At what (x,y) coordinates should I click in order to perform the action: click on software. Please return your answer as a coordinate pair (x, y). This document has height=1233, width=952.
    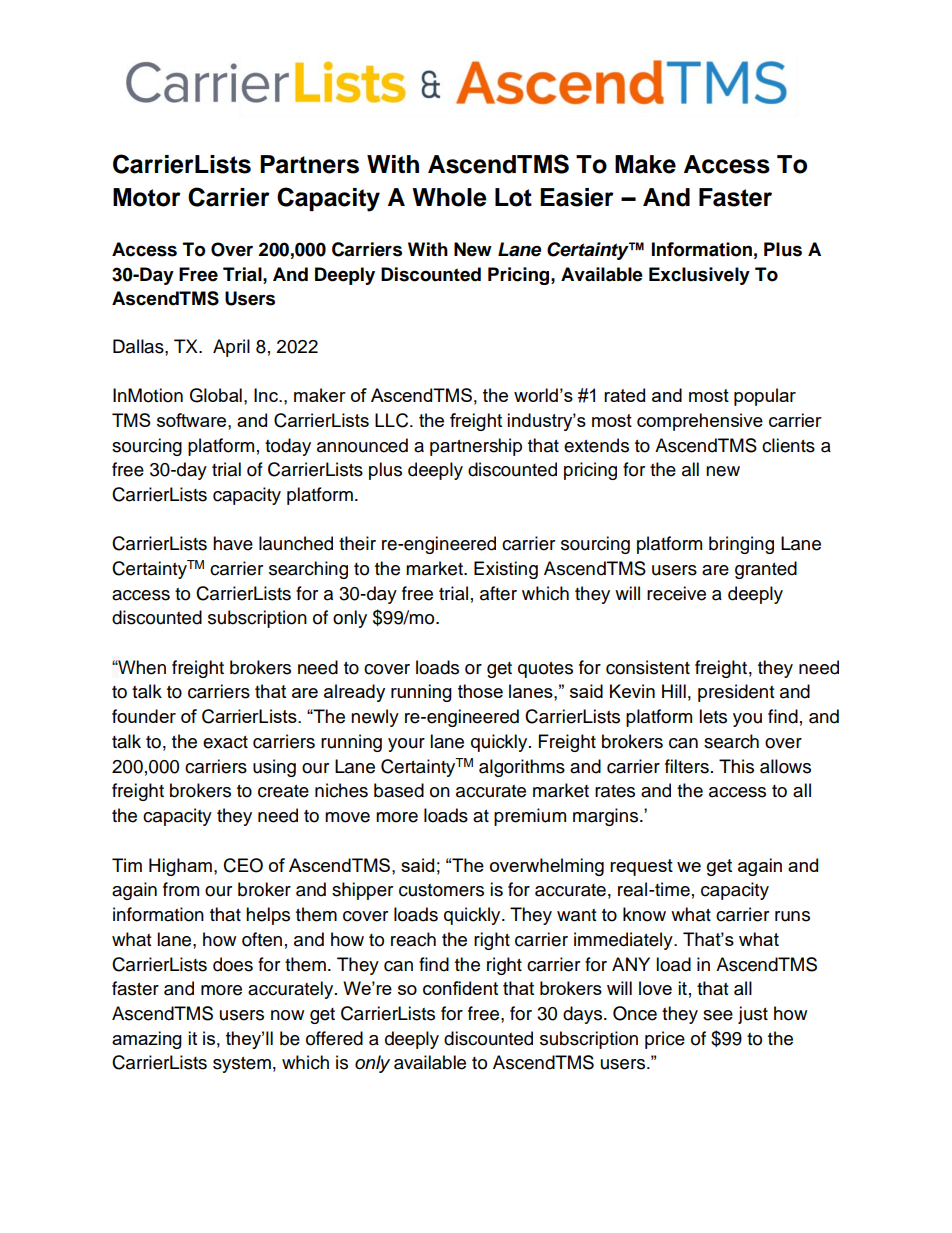
    Looking at the image, I should click on (193, 420).
